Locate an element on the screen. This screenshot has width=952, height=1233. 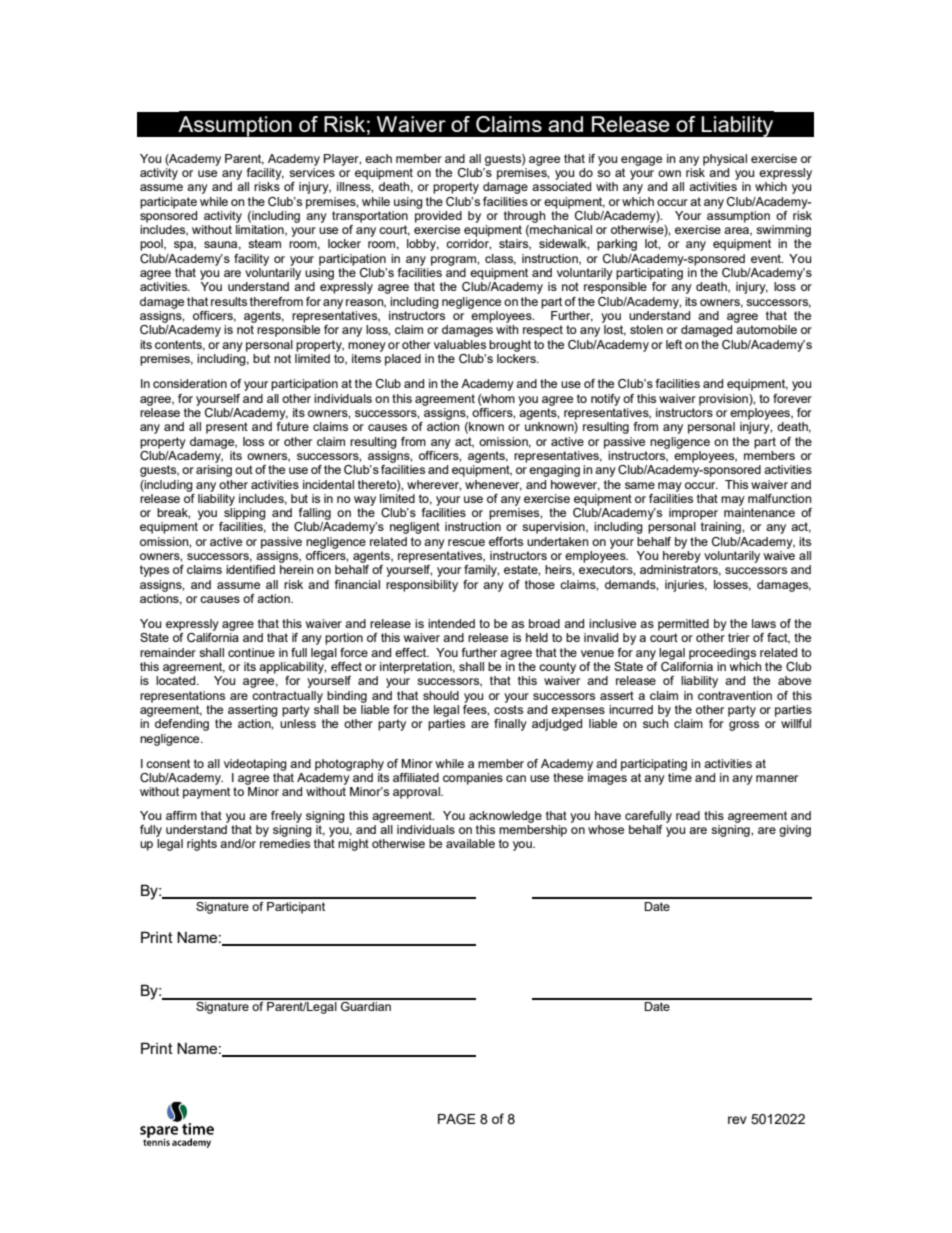
provided is located at coordinates (438, 215).
